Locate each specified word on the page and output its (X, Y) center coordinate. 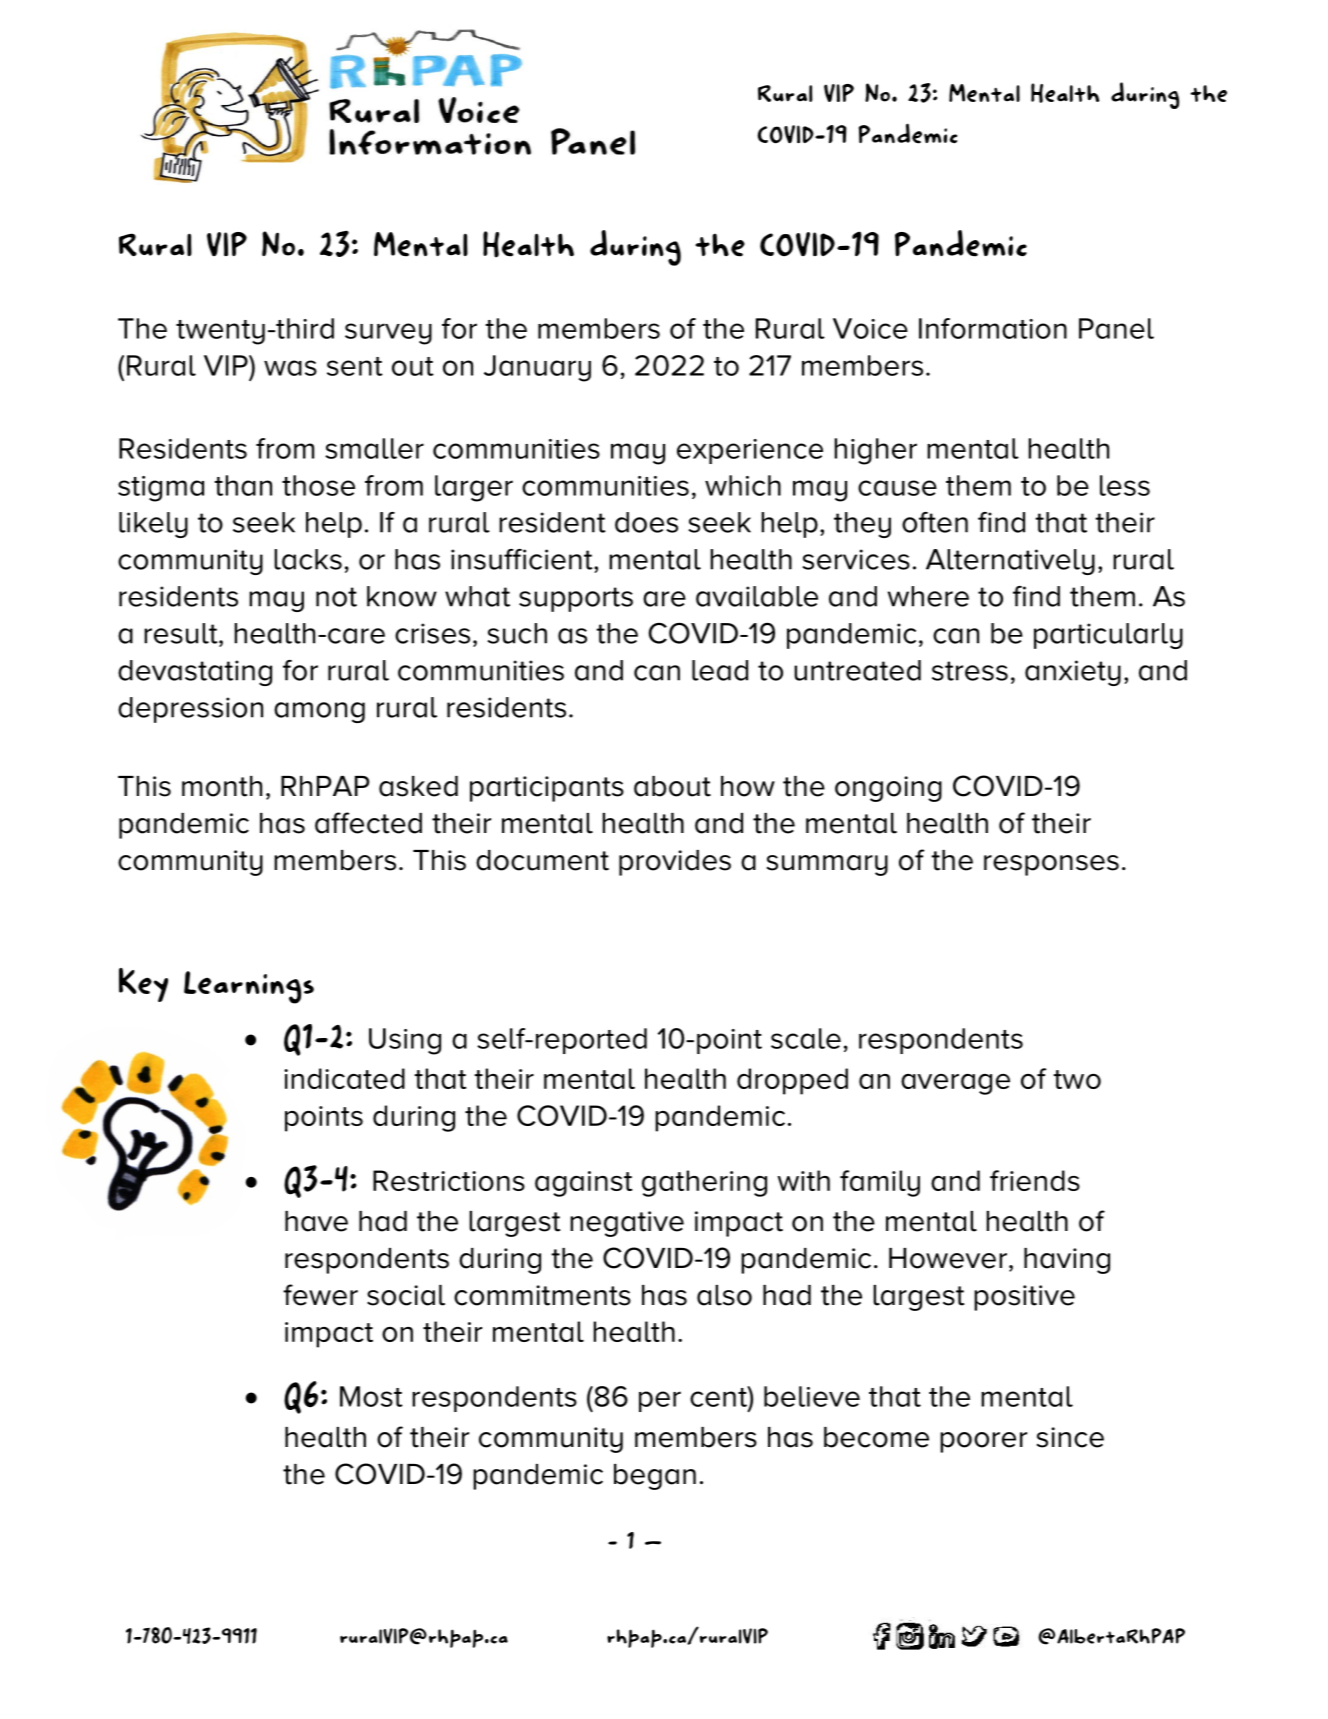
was (290, 368)
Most (371, 1396)
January (537, 368)
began (655, 1477)
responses (1051, 865)
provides (675, 863)
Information (993, 328)
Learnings (249, 987)
